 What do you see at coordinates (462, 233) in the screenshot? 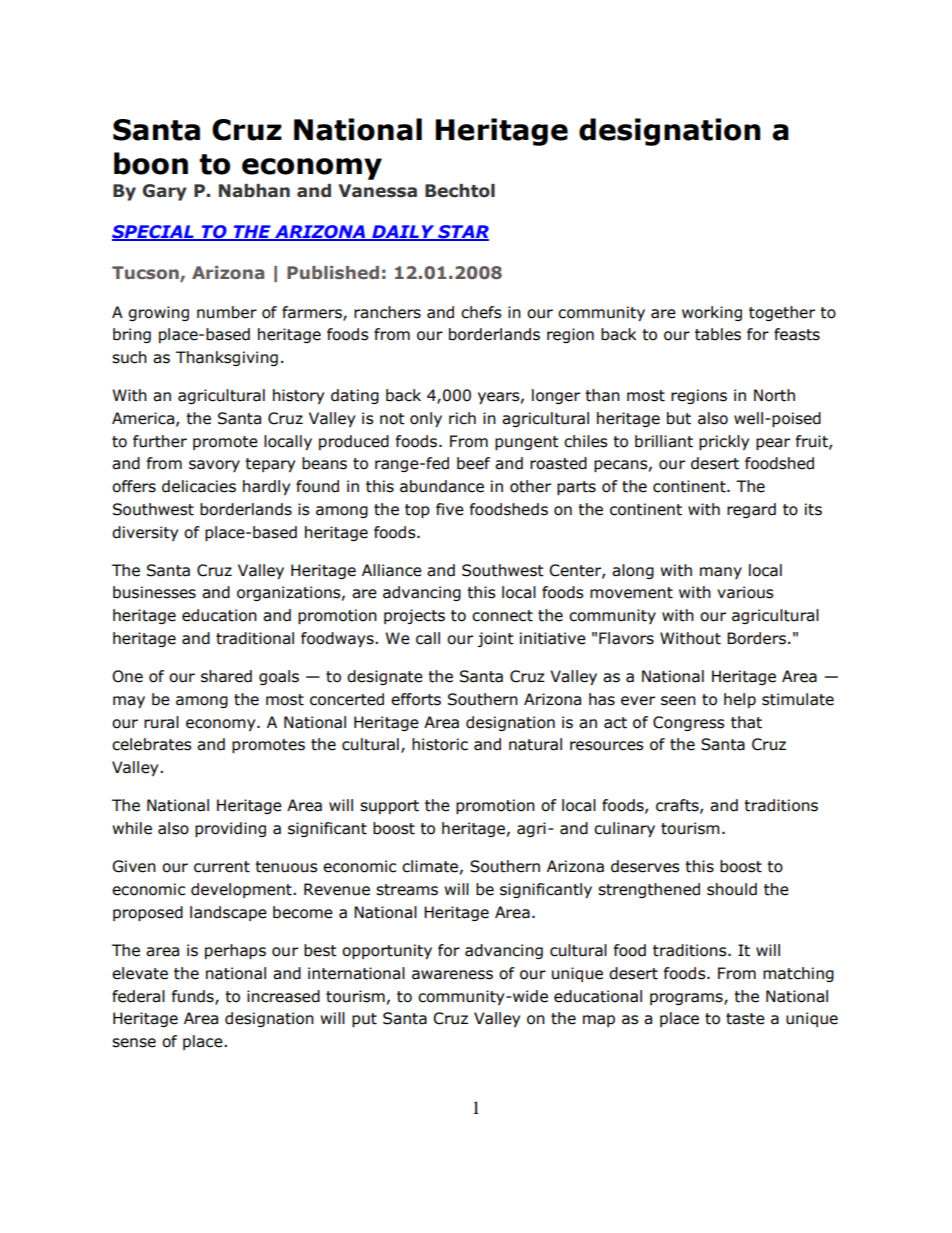
I see `STAR` at bounding box center [462, 233].
